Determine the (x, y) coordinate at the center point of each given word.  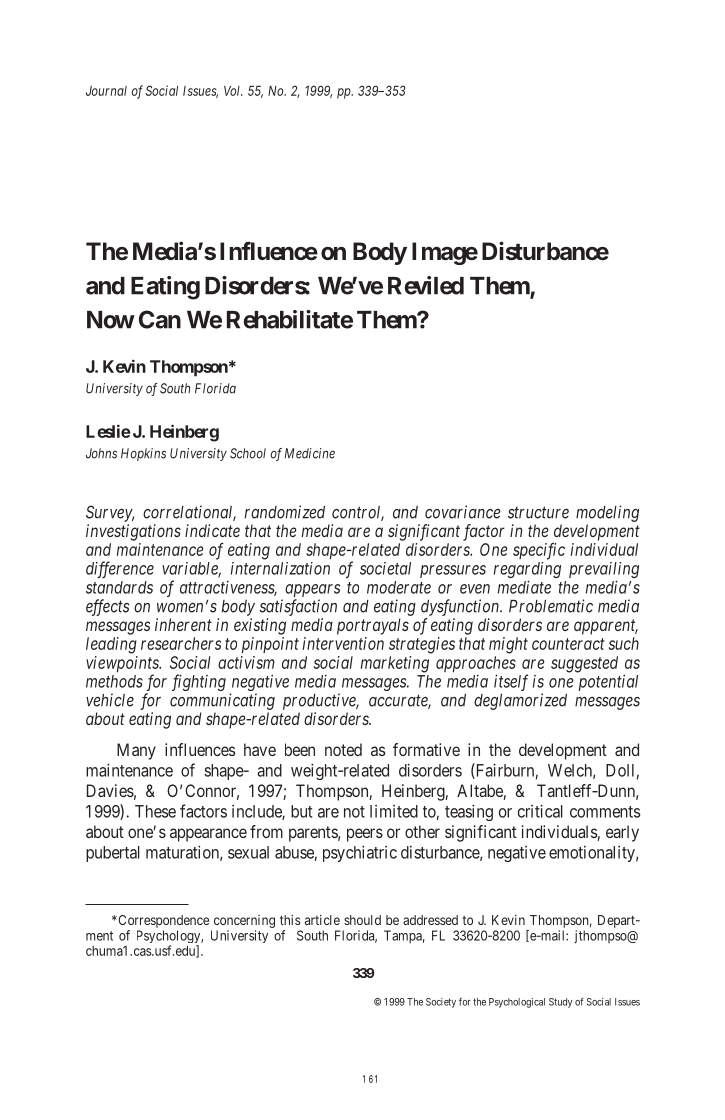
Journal (106, 91)
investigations (133, 532)
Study (560, 1003)
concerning (244, 921)
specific (539, 551)
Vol (233, 91)
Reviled (426, 285)
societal (385, 568)
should (362, 920)
